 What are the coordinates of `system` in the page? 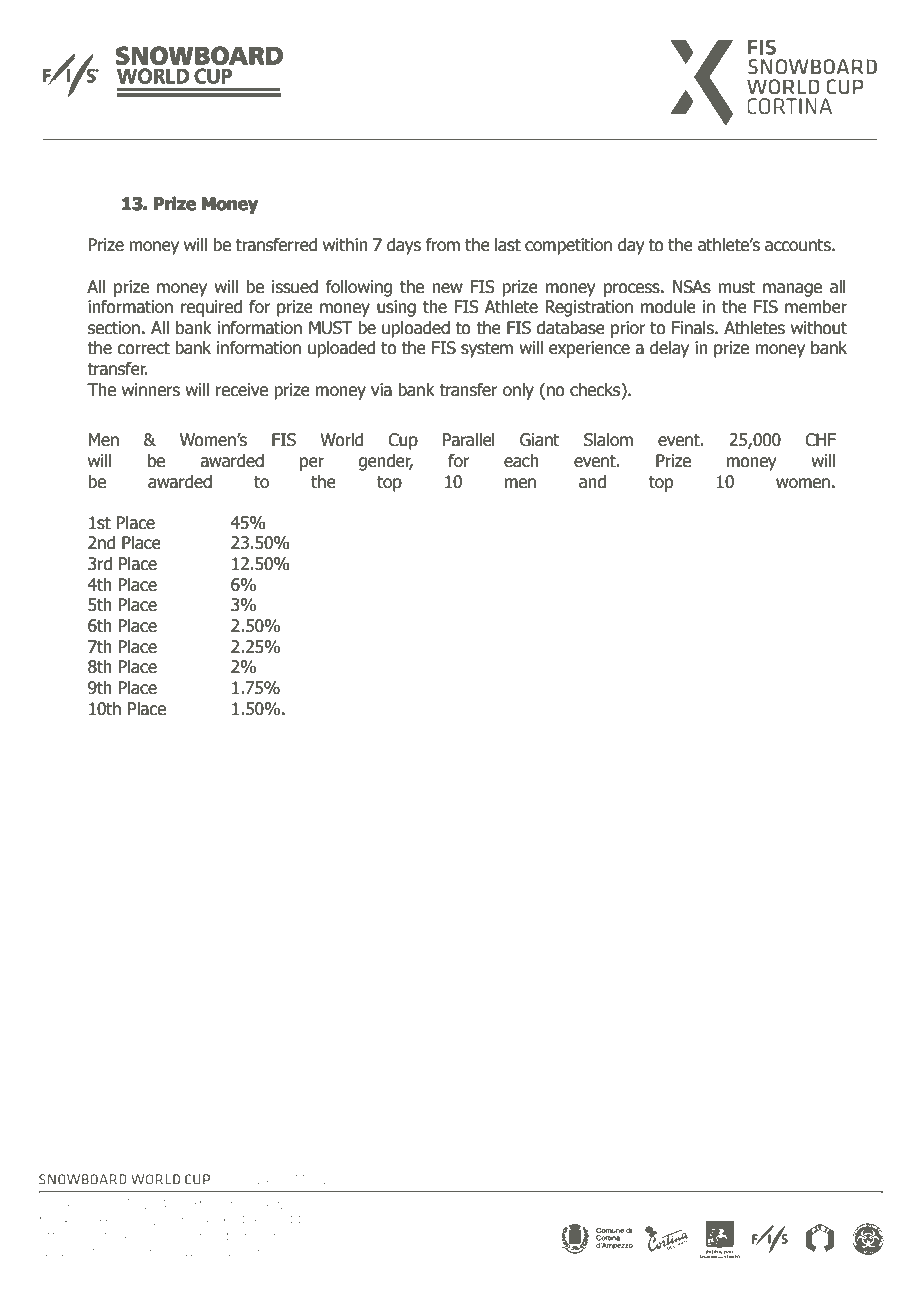 It's located at (487, 350).
